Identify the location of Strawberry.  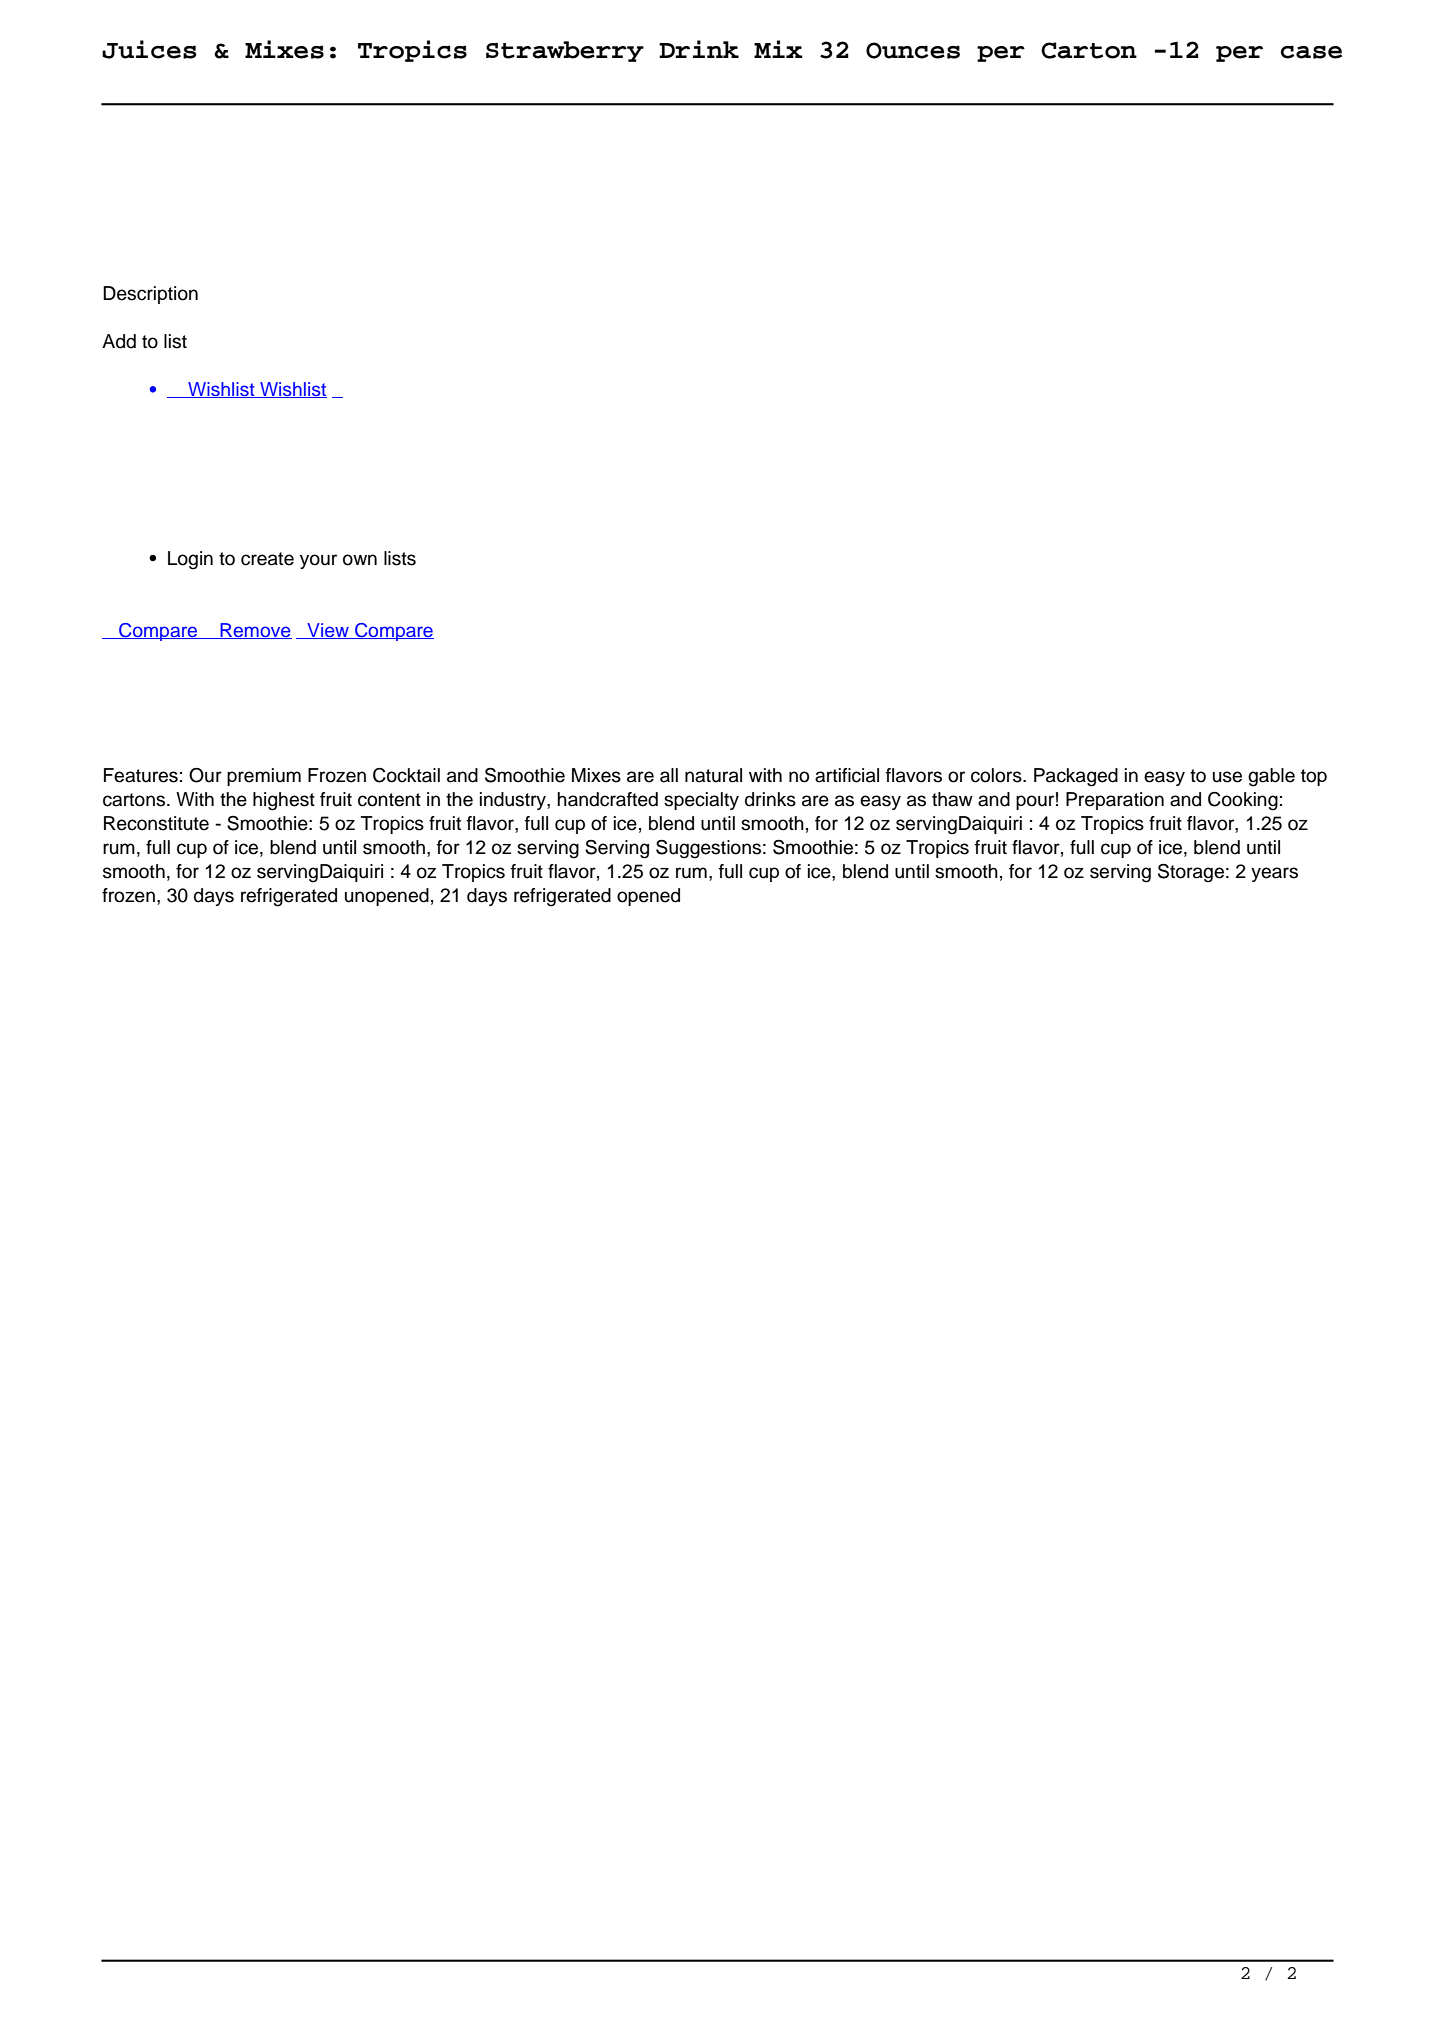
(565, 51).
